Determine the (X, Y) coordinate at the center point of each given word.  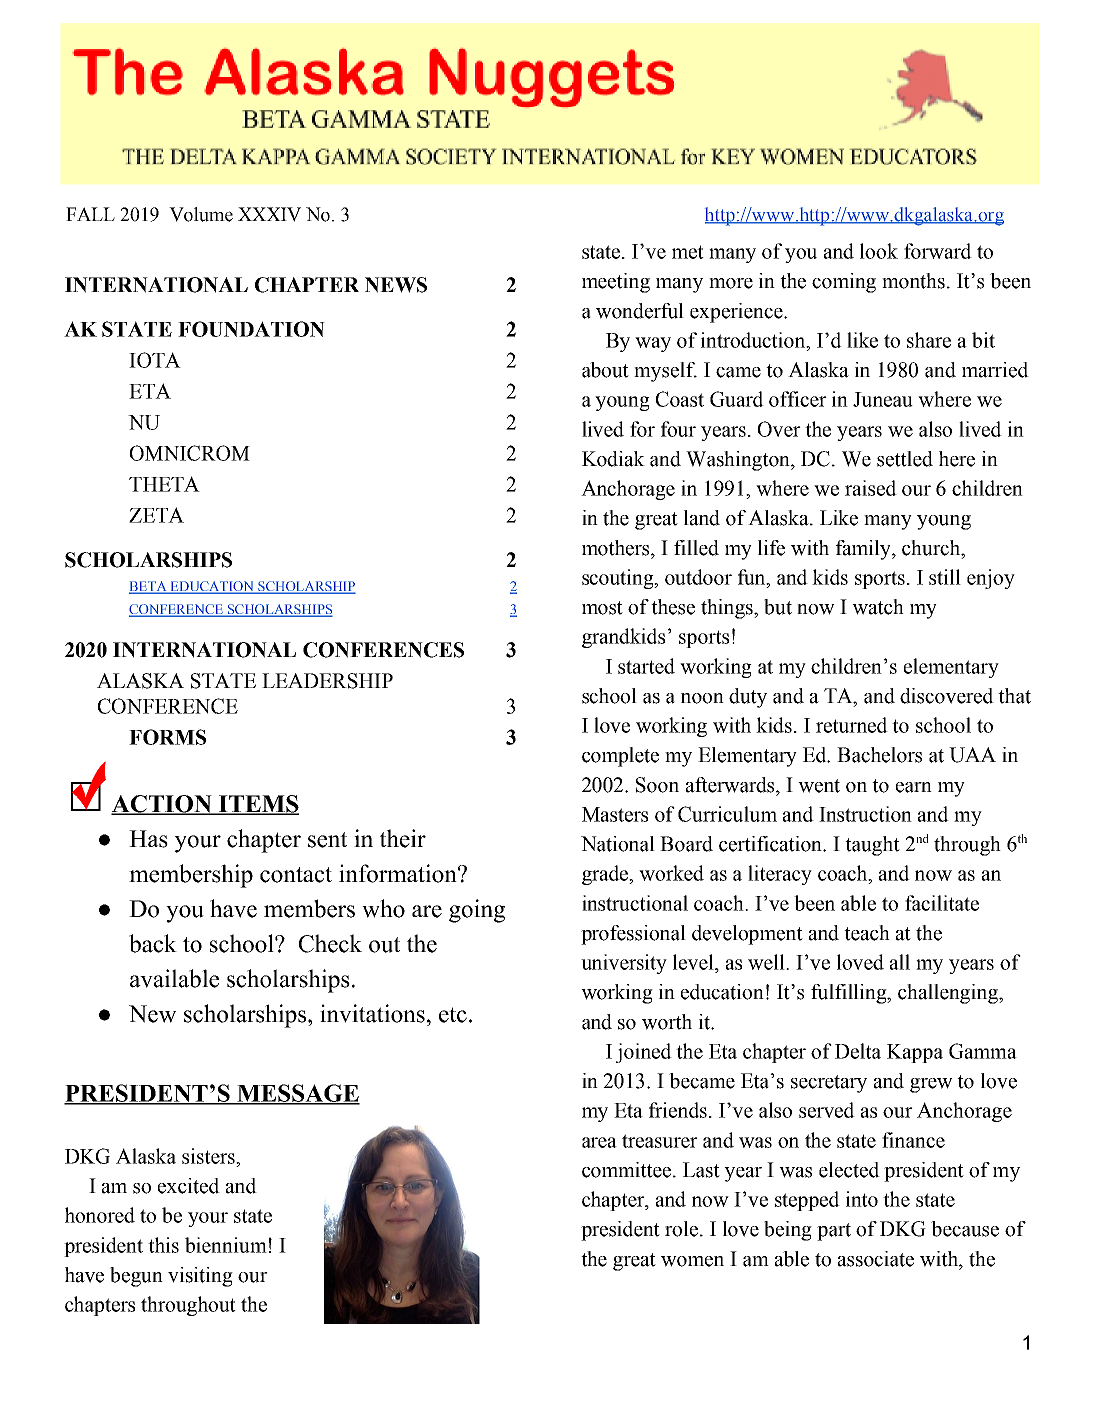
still (945, 577)
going (477, 911)
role (683, 1229)
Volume (201, 214)
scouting (619, 579)
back (153, 943)
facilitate (942, 903)
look (879, 251)
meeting (616, 283)
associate (876, 1259)
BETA (149, 587)
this (163, 1245)
